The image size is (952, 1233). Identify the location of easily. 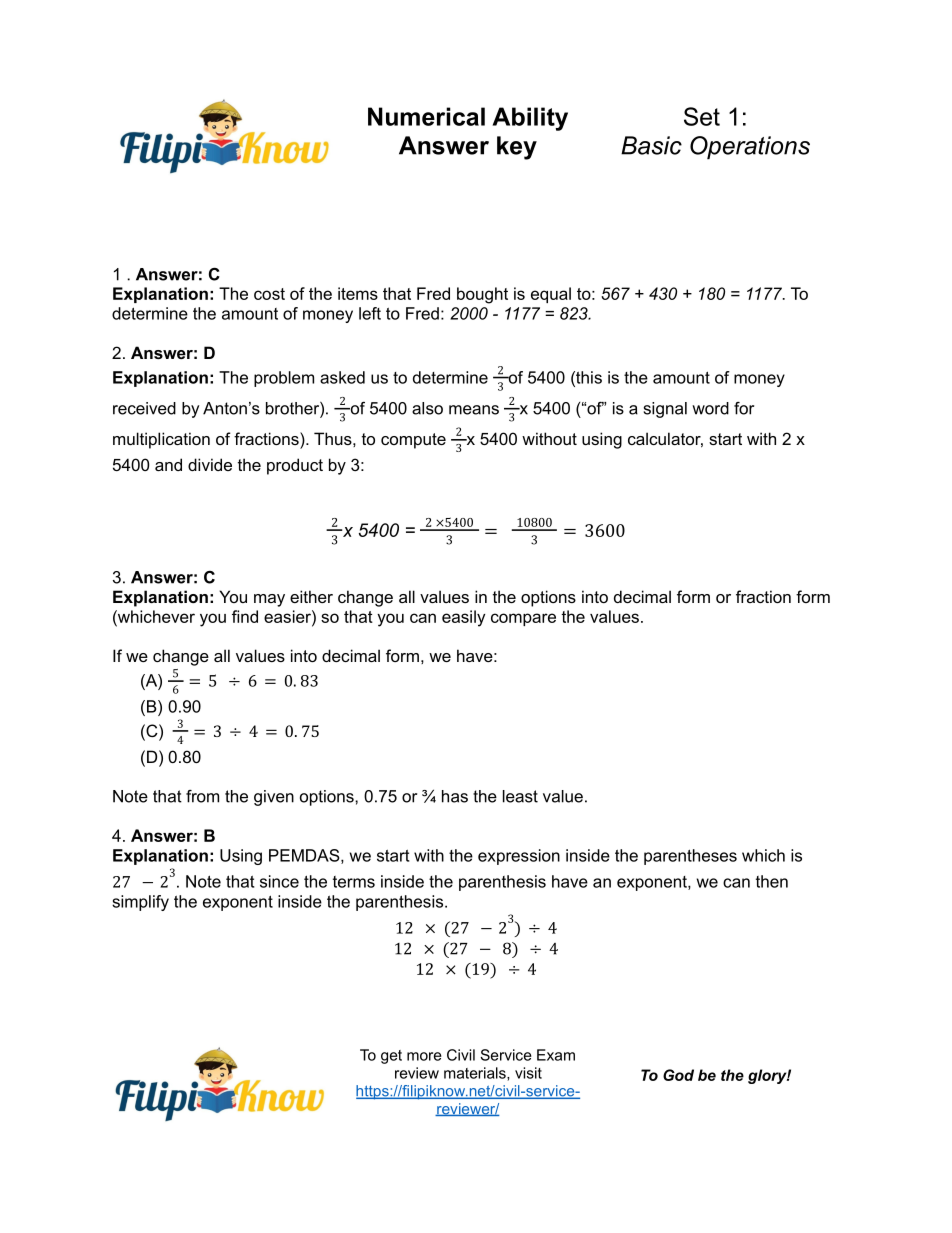
(463, 618).
